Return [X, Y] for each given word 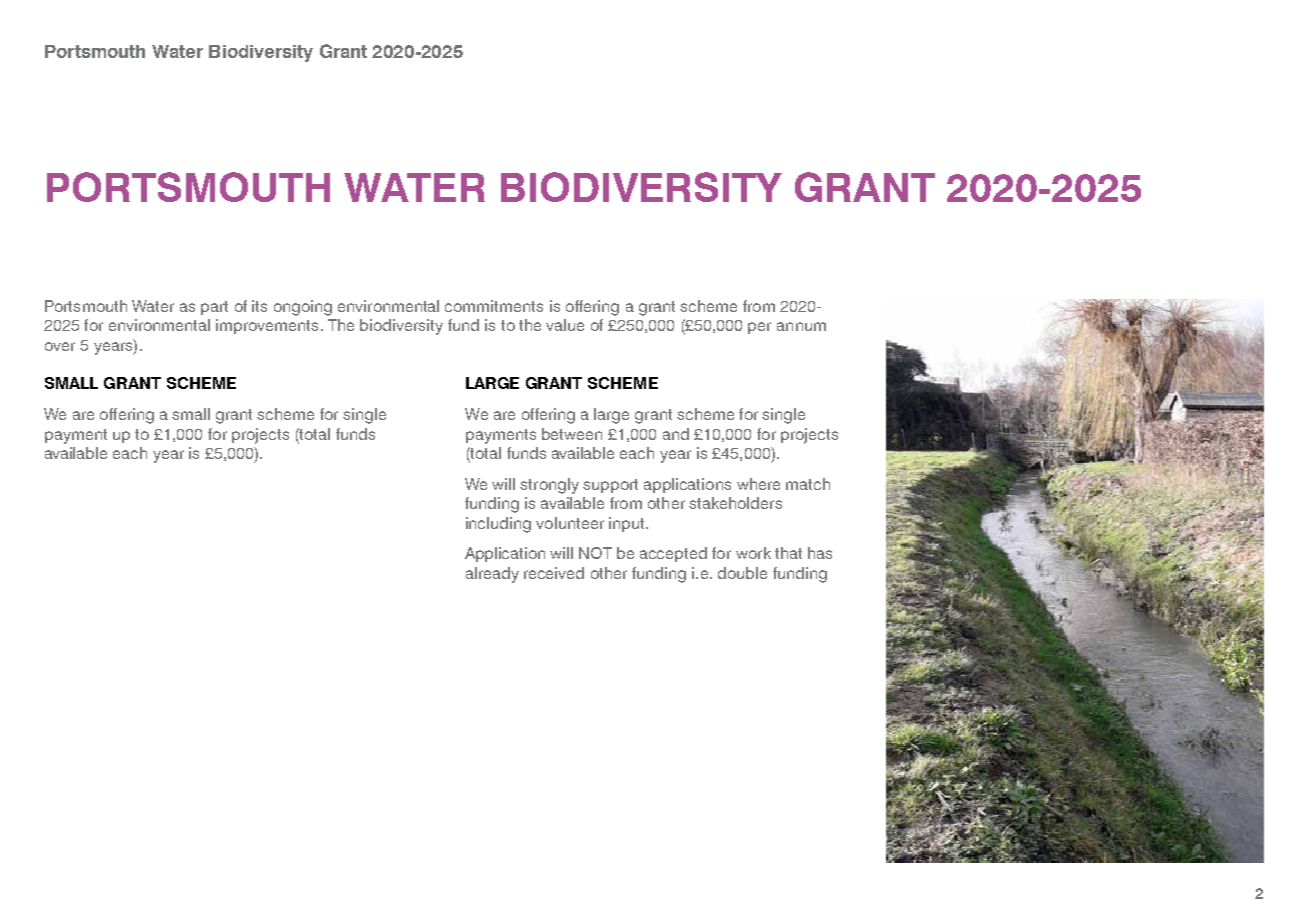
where [758, 484]
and [676, 434]
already [492, 575]
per [759, 328]
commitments [494, 306]
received [554, 573]
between [572, 434]
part [214, 308]
